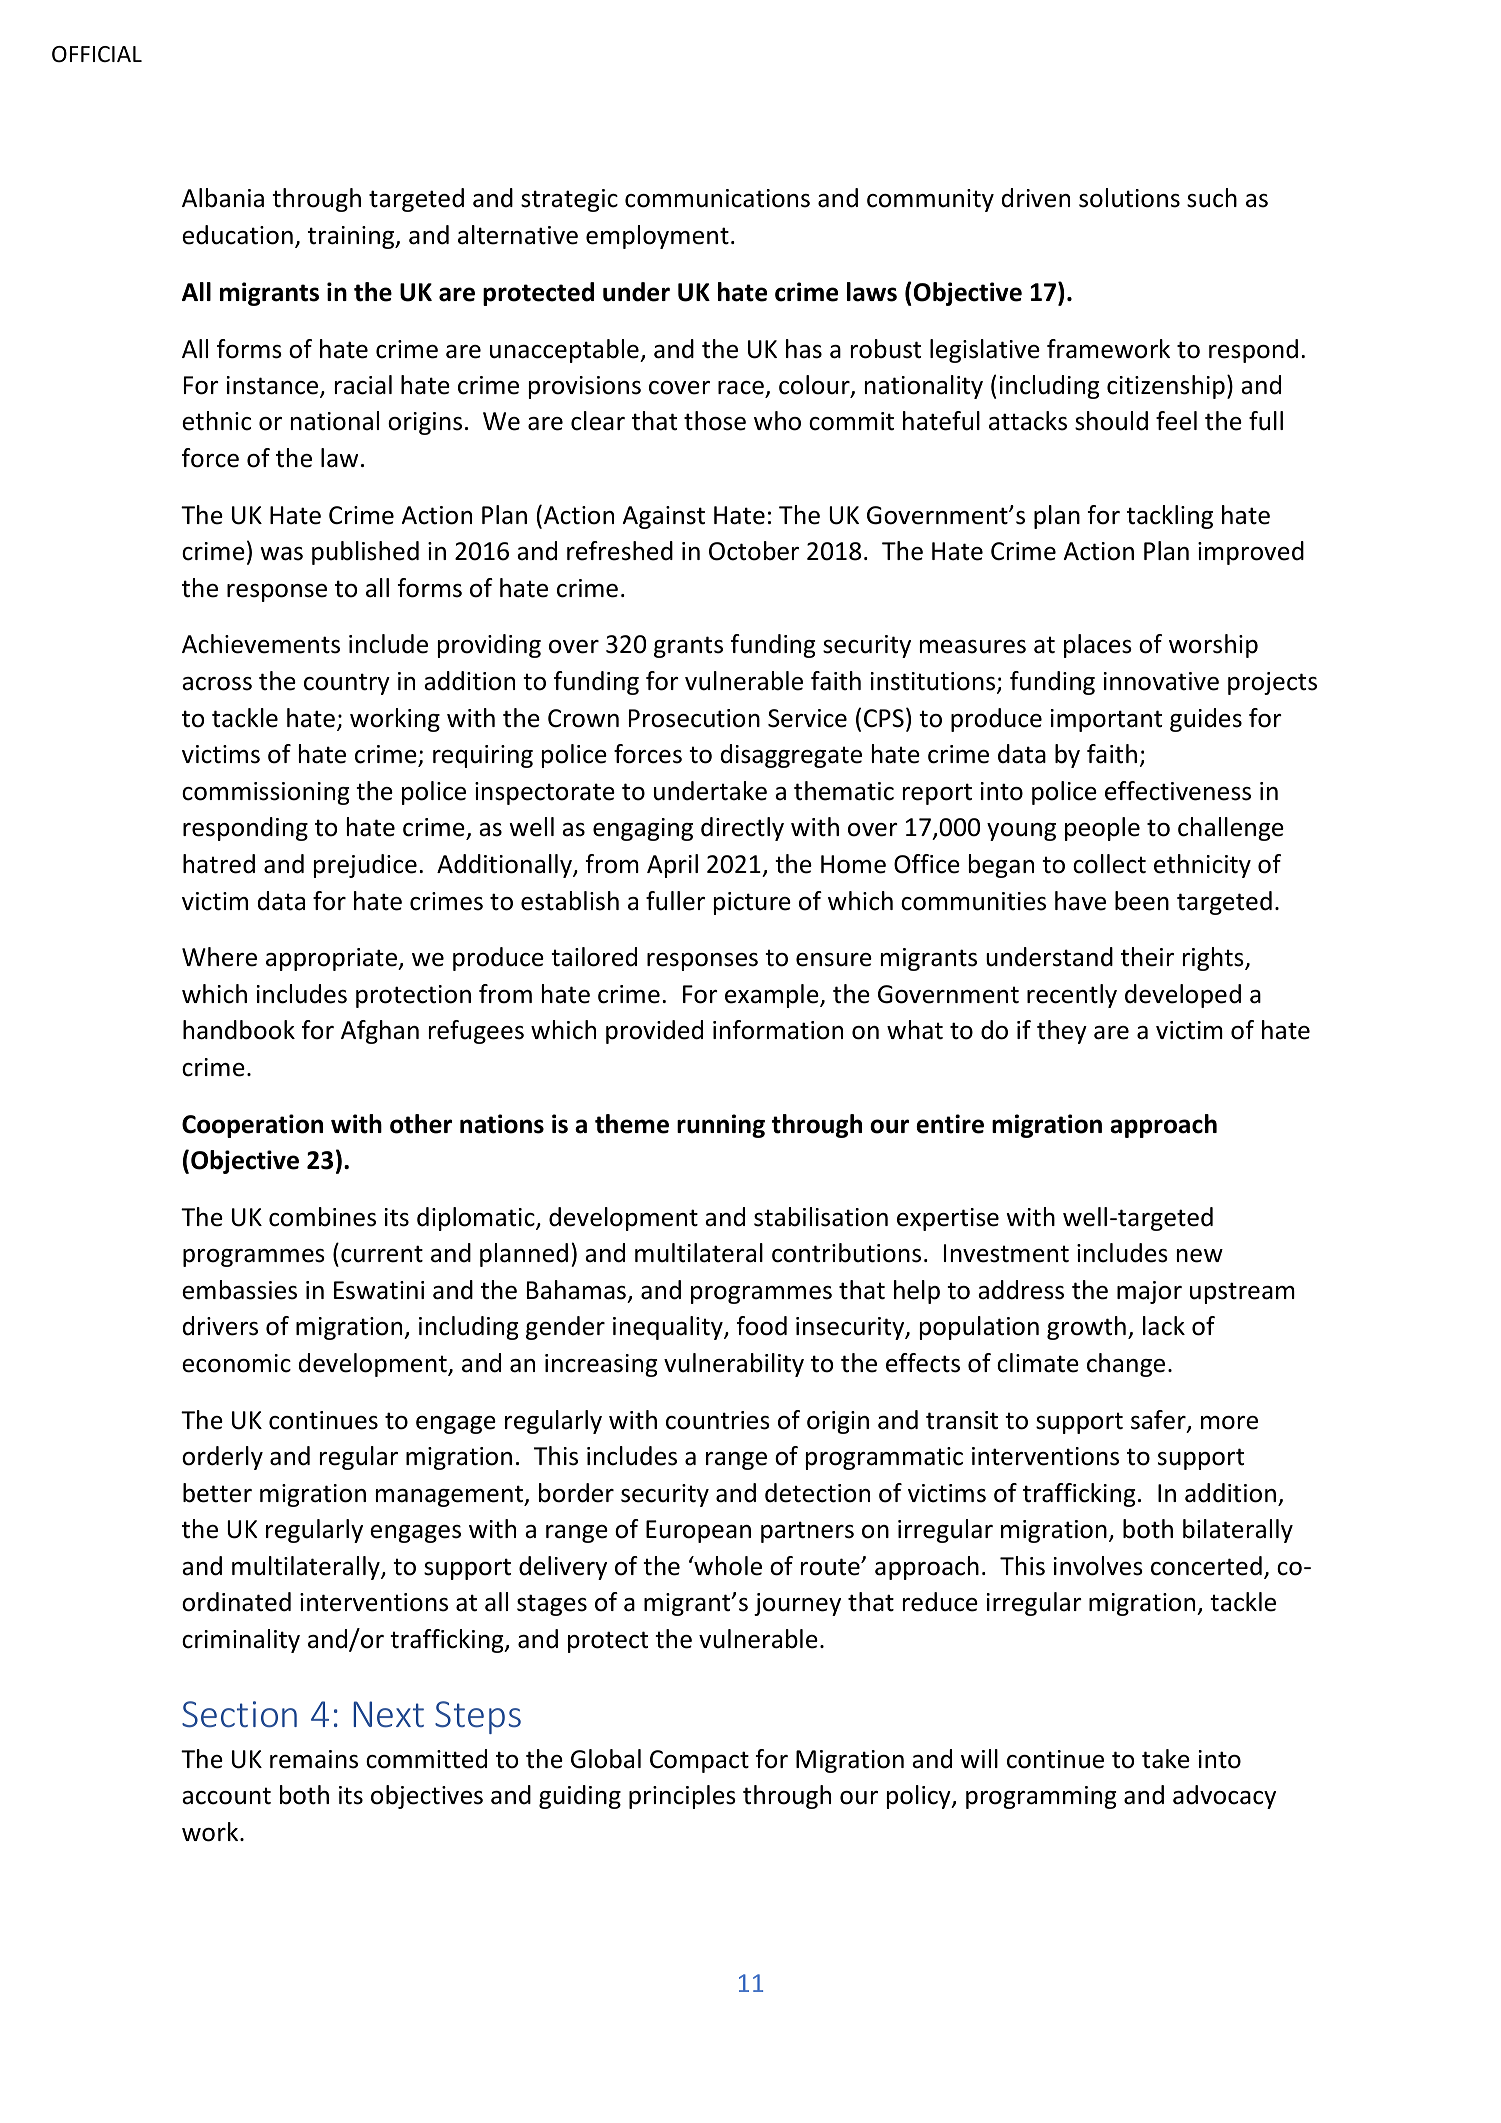  What do you see at coordinates (223, 198) in the image?
I see `Albania` at bounding box center [223, 198].
